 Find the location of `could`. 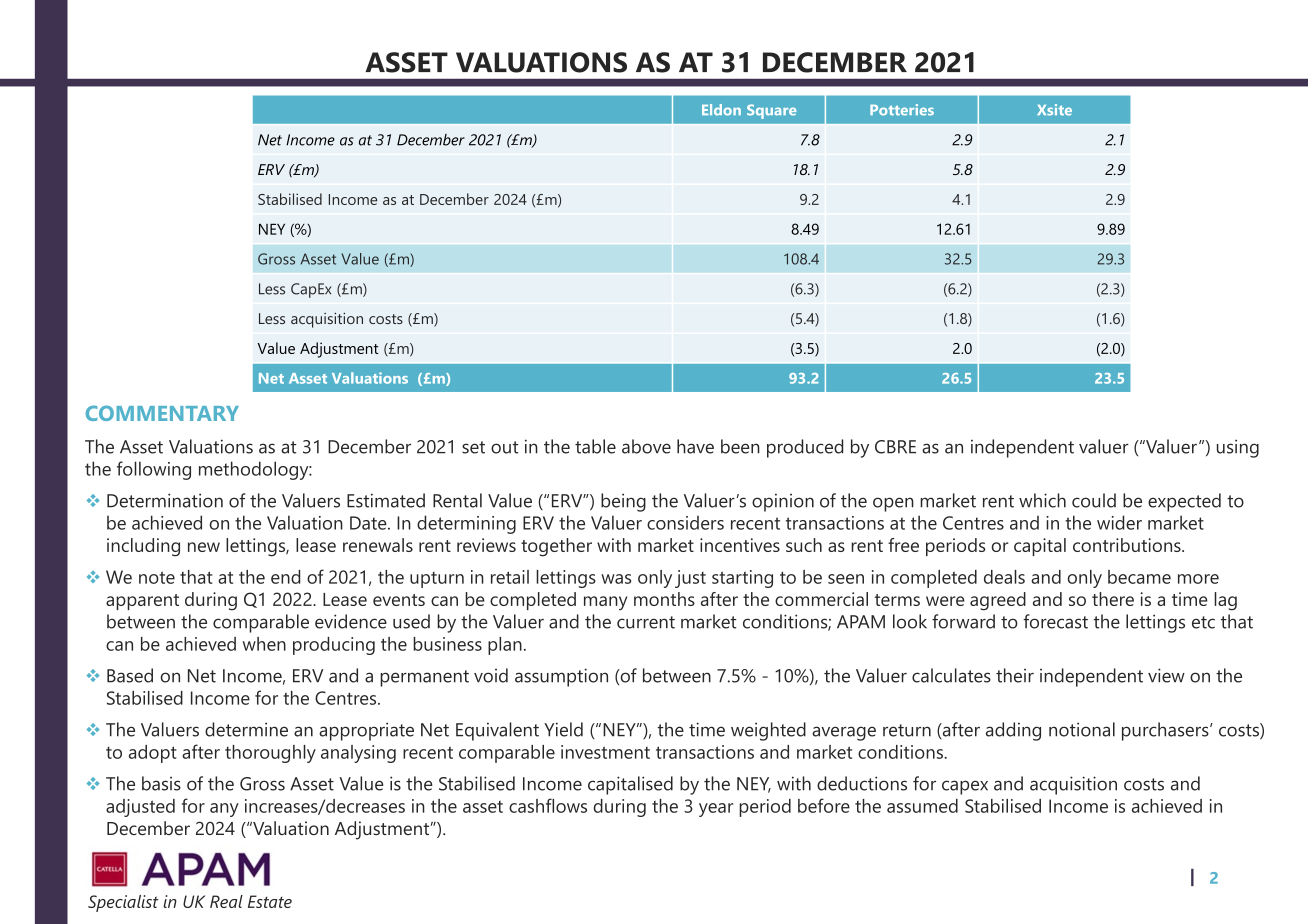

could is located at coordinates (1094, 500).
